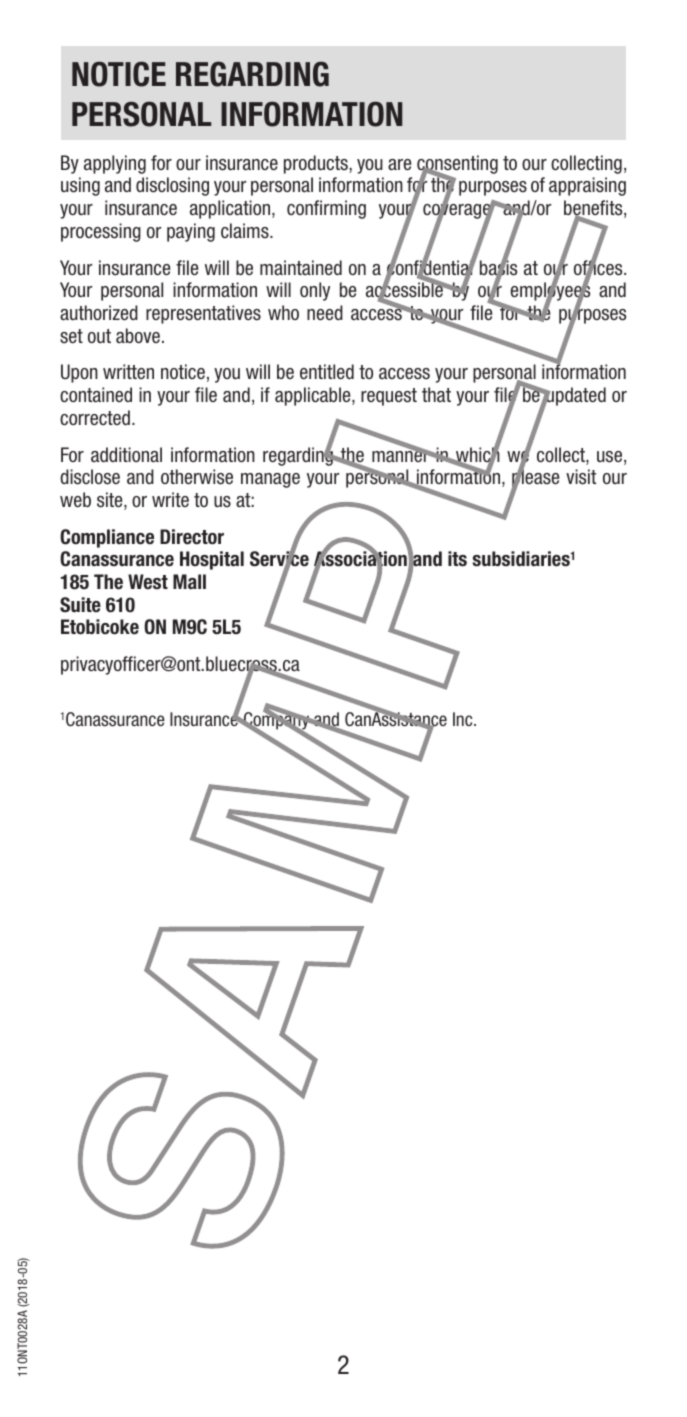  Describe the element at coordinates (464, 719) in the document. I see `Inc` at that location.
